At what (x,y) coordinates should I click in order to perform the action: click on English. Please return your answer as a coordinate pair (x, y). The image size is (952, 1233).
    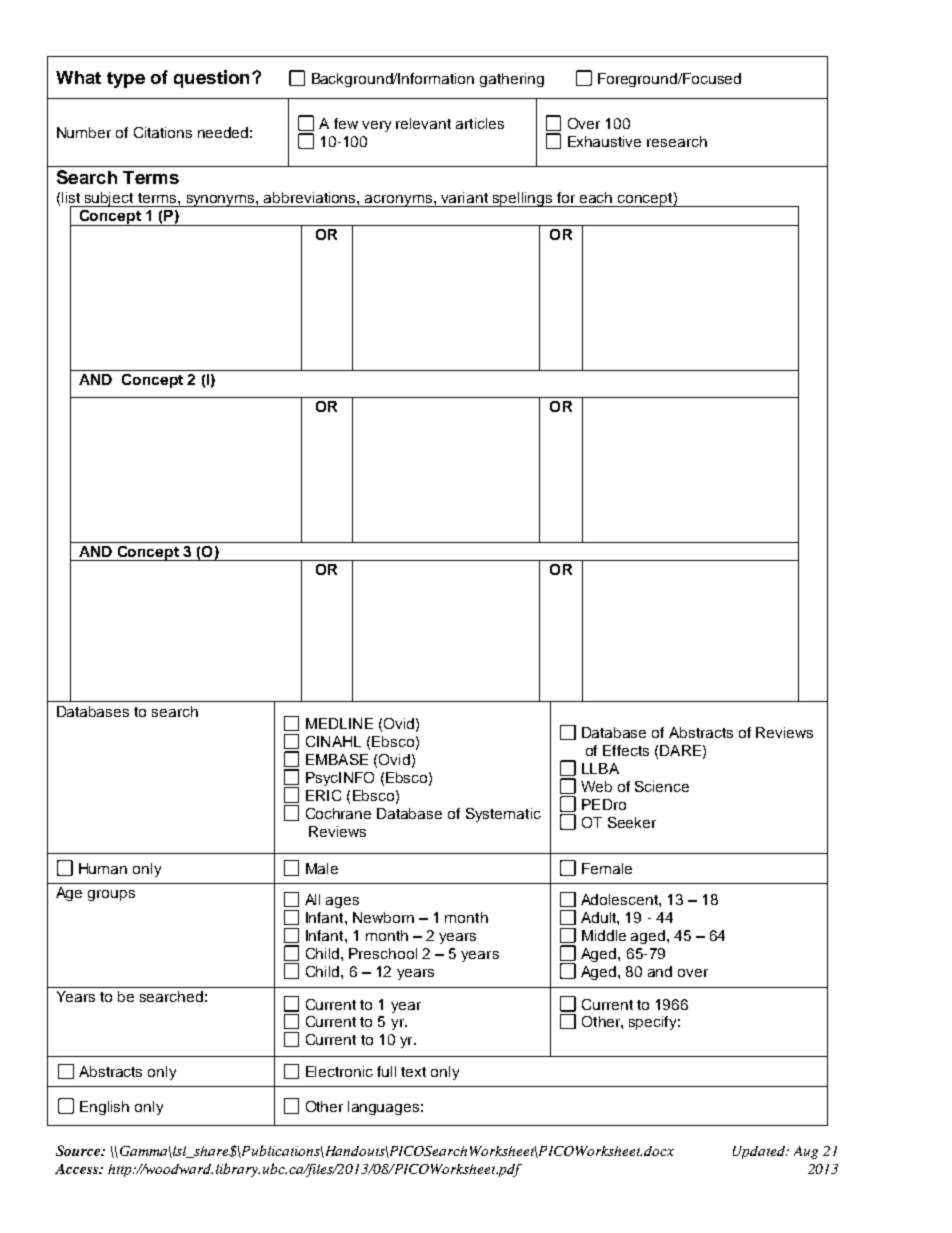
    Looking at the image, I should click on (104, 1108).
